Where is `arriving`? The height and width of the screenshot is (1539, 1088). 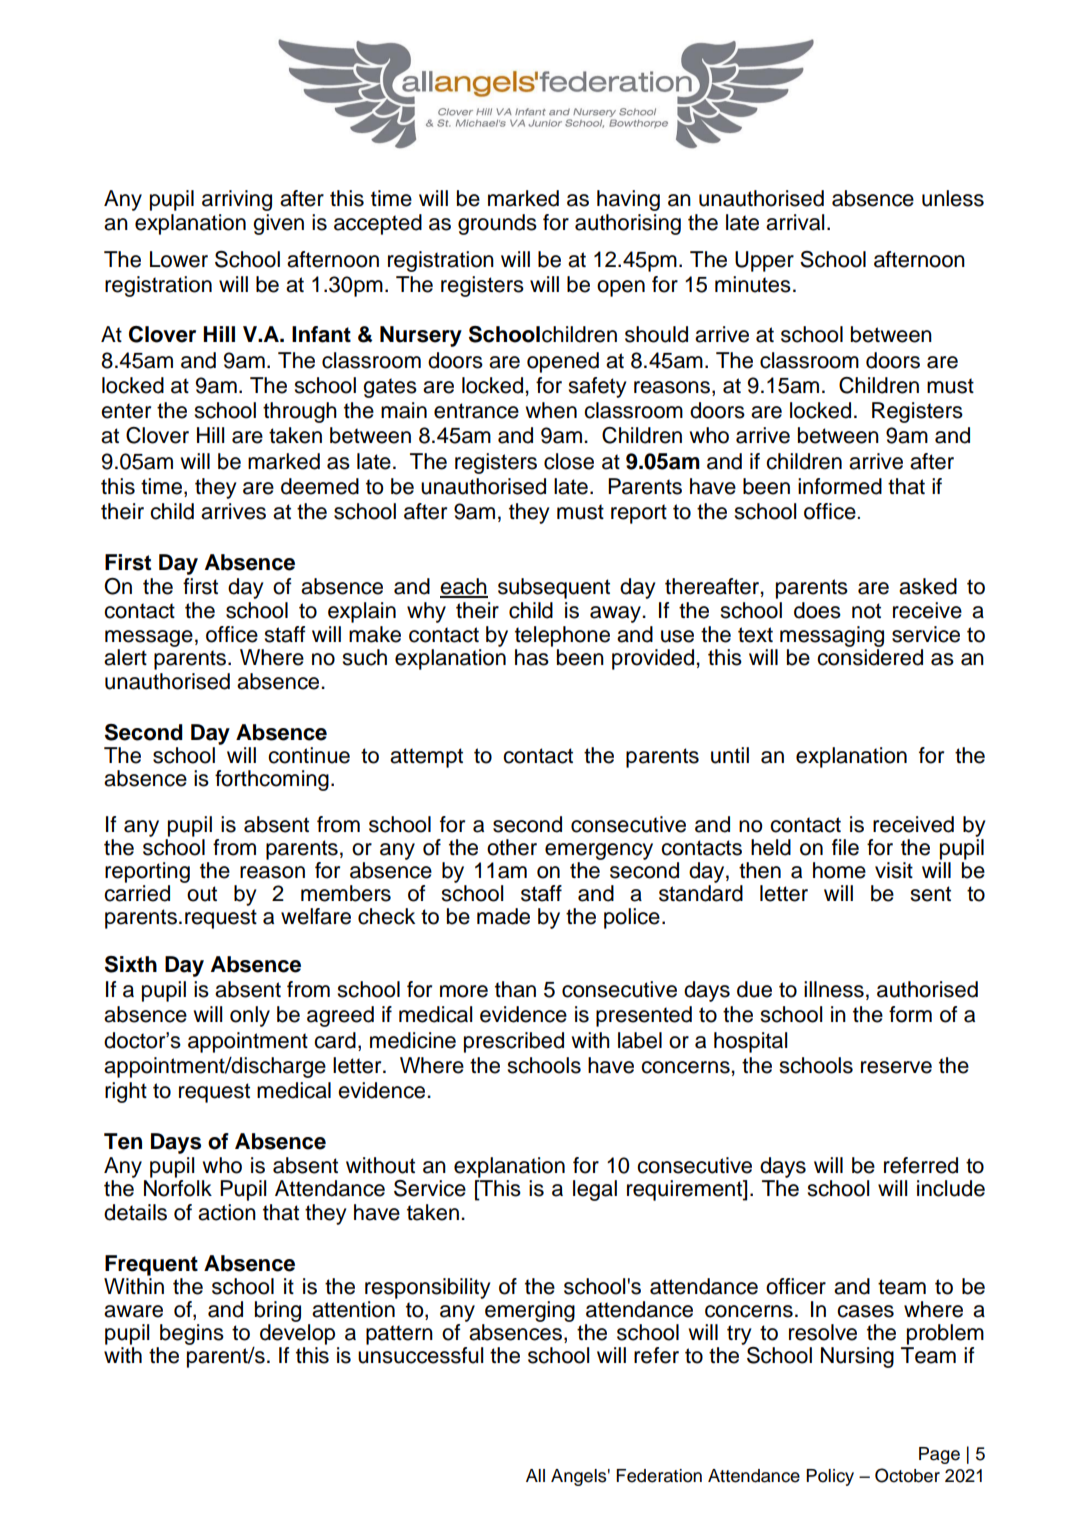
arriving is located at coordinates (237, 200).
